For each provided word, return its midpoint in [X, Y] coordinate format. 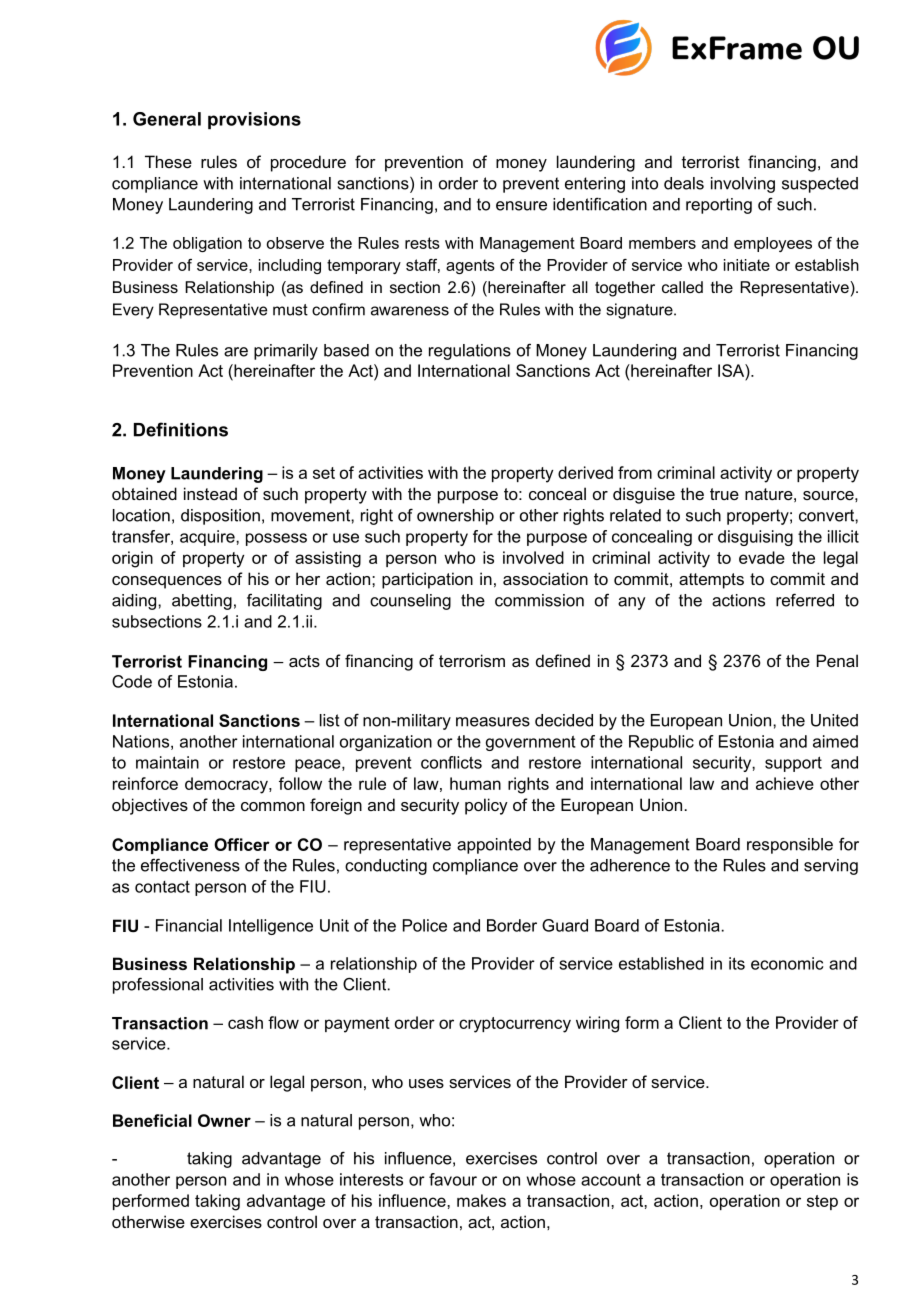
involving [743, 185]
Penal [837, 660]
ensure [521, 206]
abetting [202, 602]
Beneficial [152, 1120]
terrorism [472, 660]
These [168, 161]
